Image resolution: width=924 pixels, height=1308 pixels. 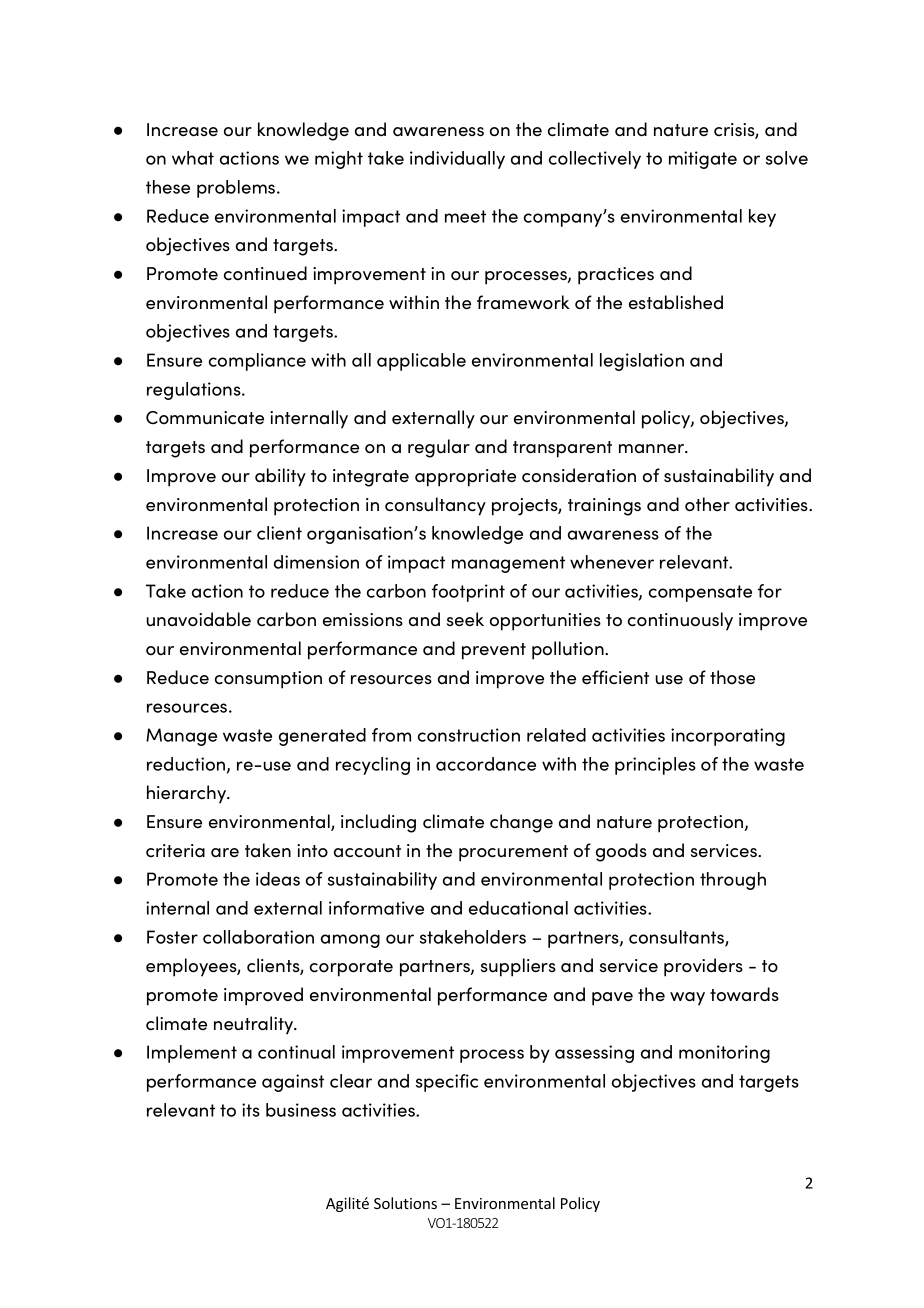 What do you see at coordinates (251, 1110) in the document?
I see `its` at bounding box center [251, 1110].
